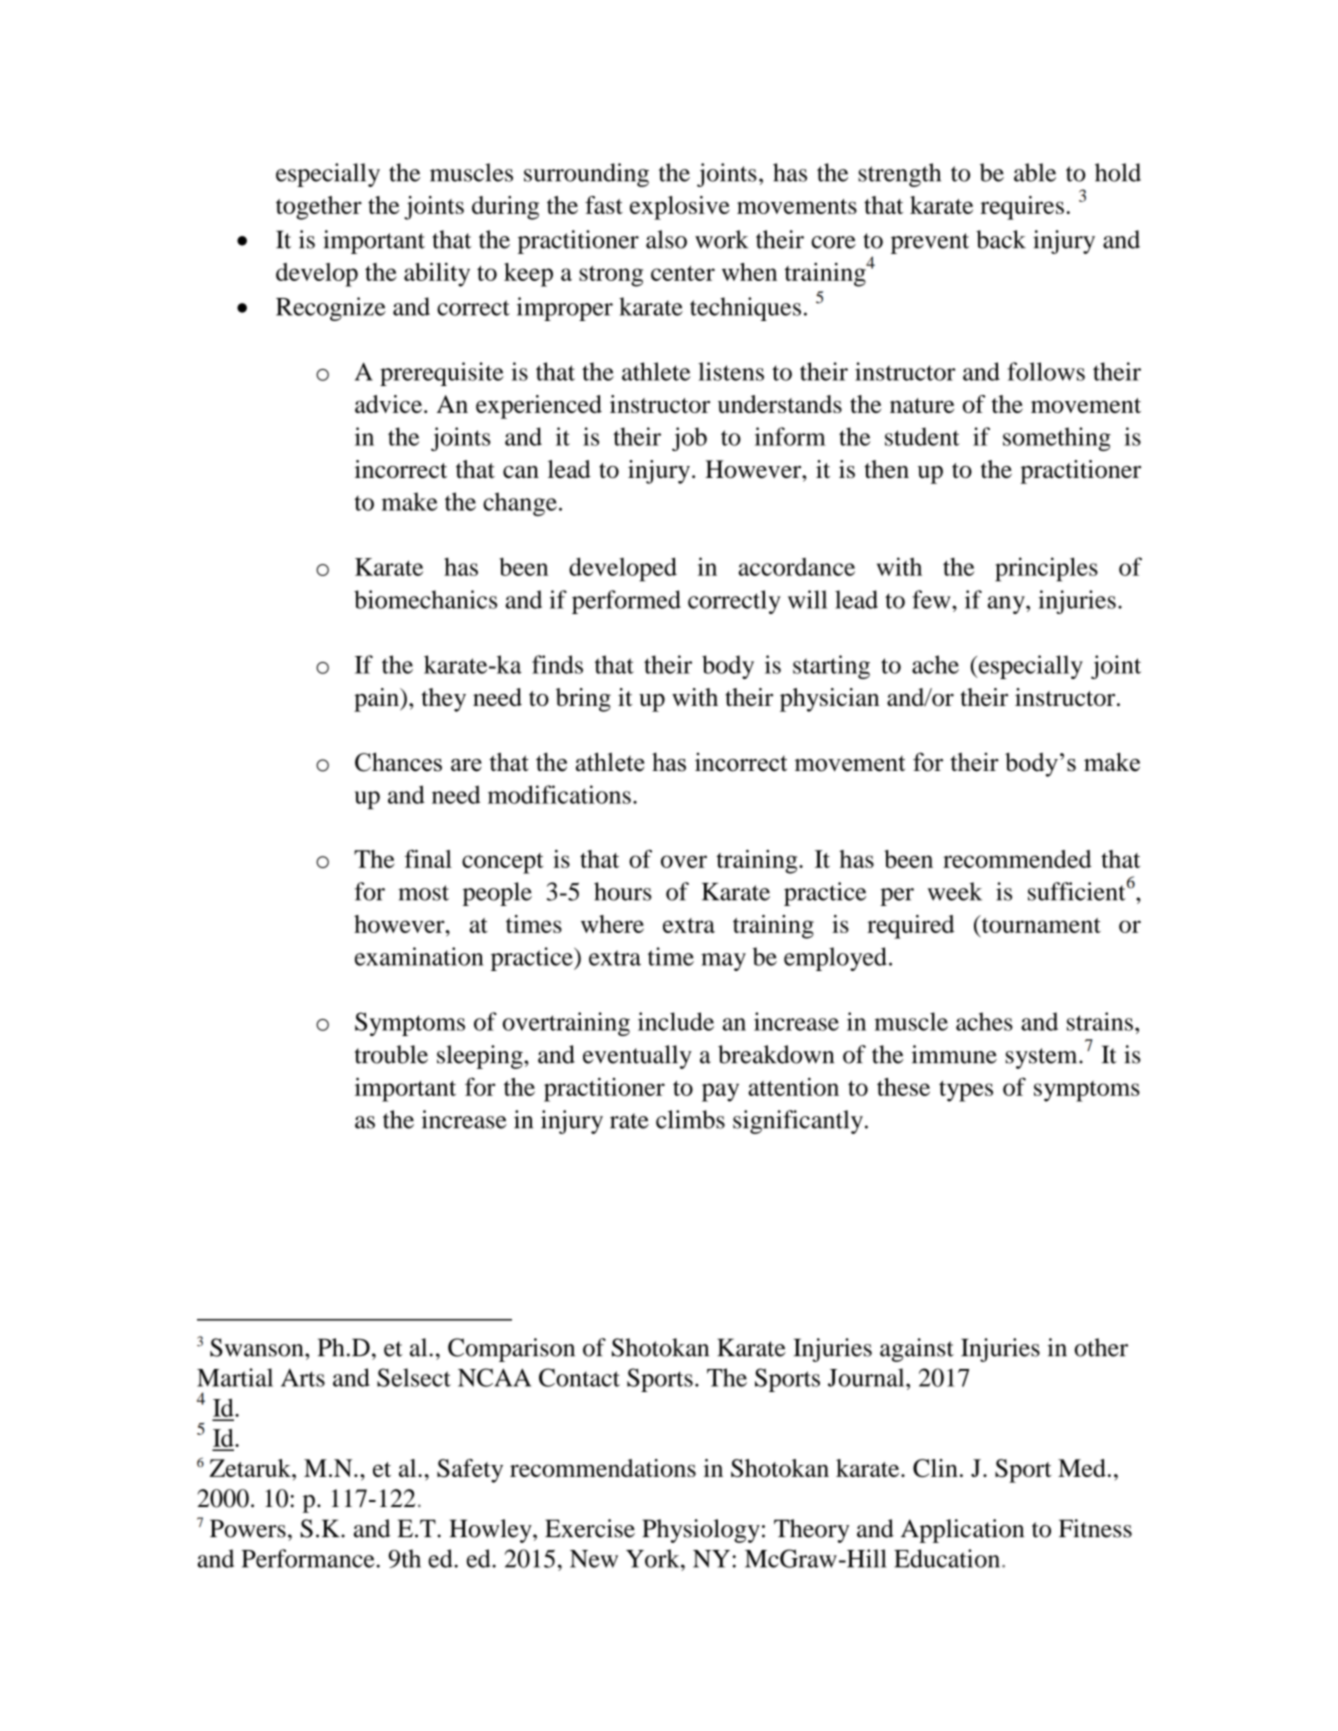 Image resolution: width=1338 pixels, height=1731 pixels. What do you see at coordinates (680, 208) in the screenshot?
I see `explosive` at bounding box center [680, 208].
